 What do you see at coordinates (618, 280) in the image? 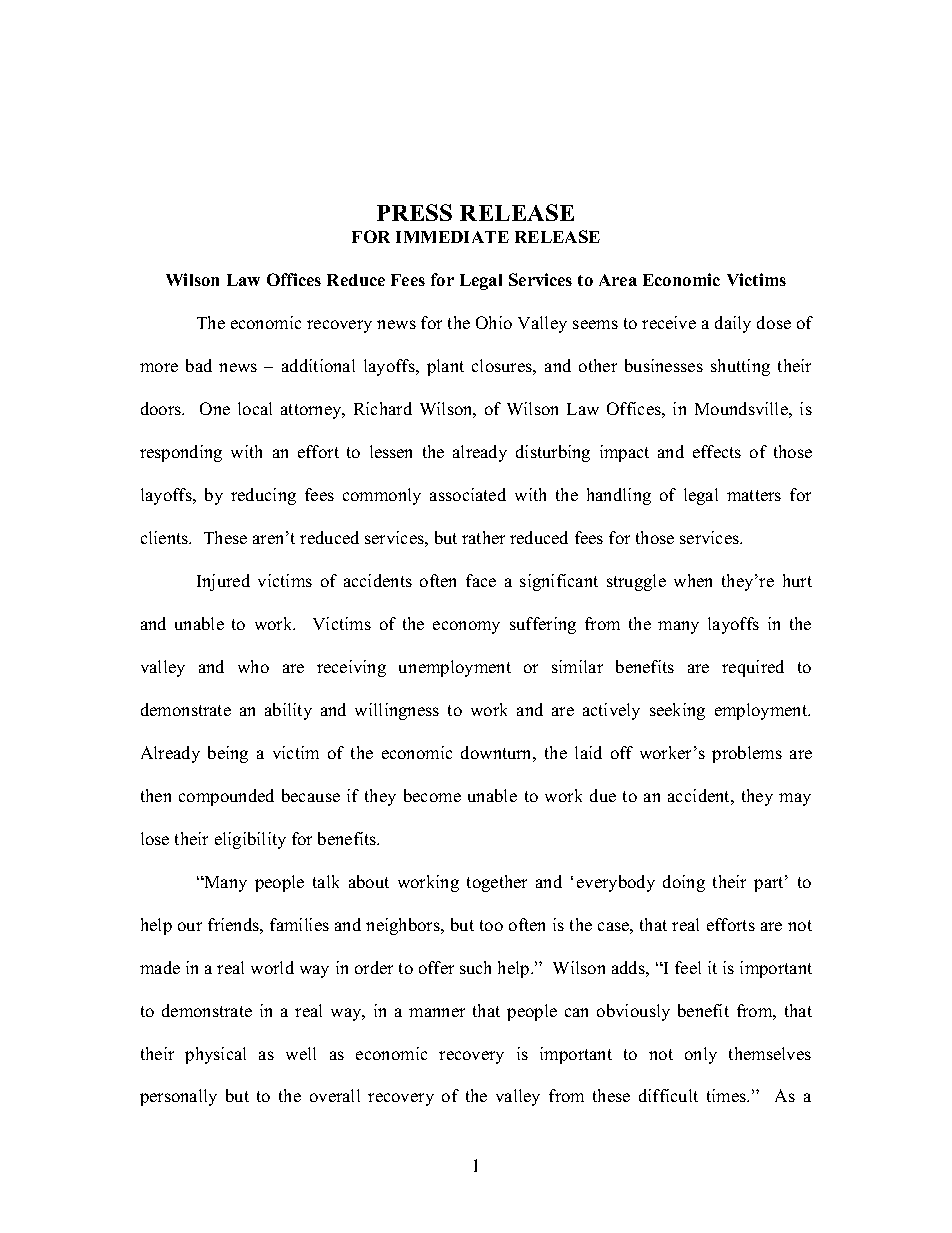
I see `Area` at bounding box center [618, 280].
